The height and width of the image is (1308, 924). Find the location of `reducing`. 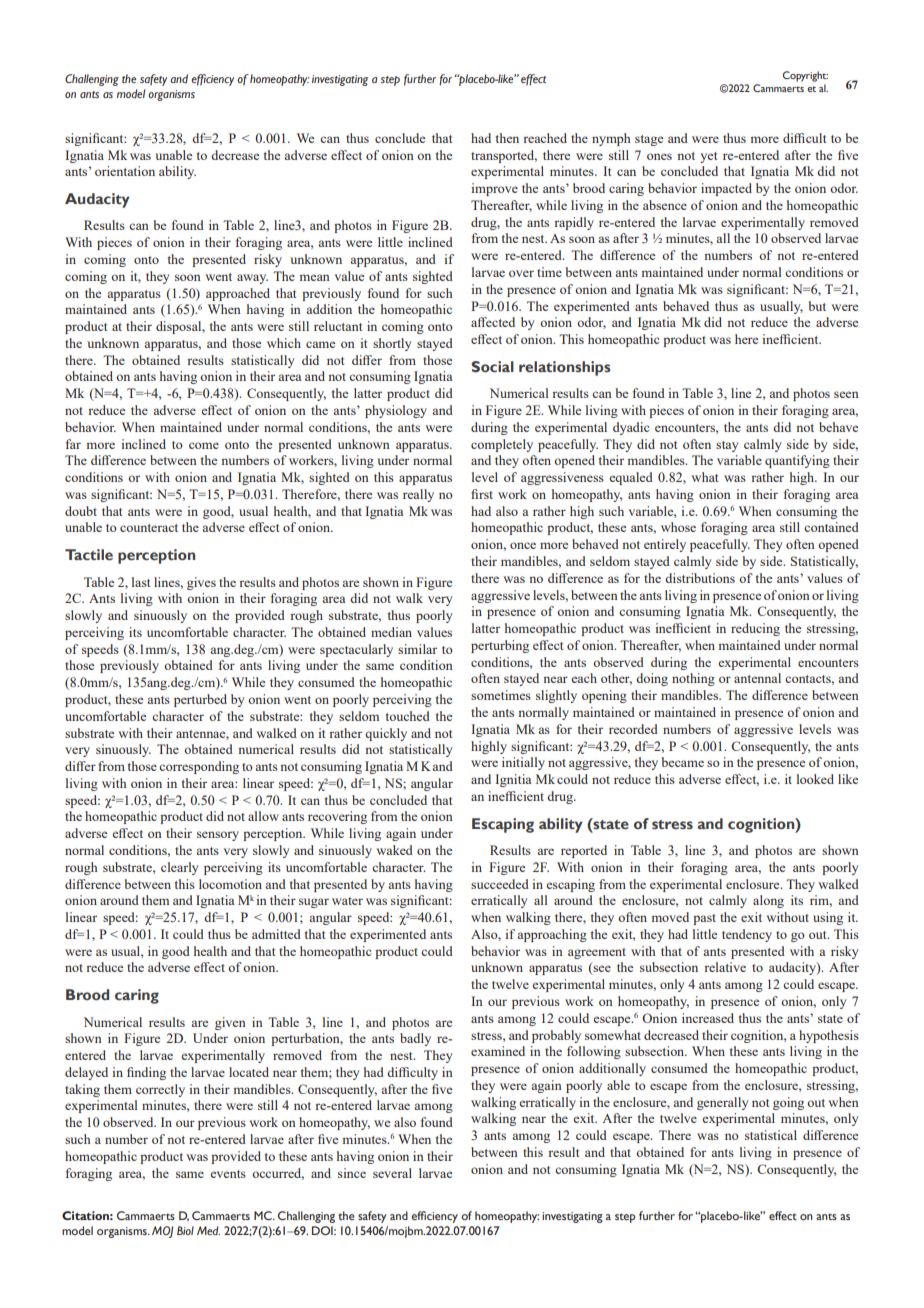

reducing is located at coordinates (755, 629).
